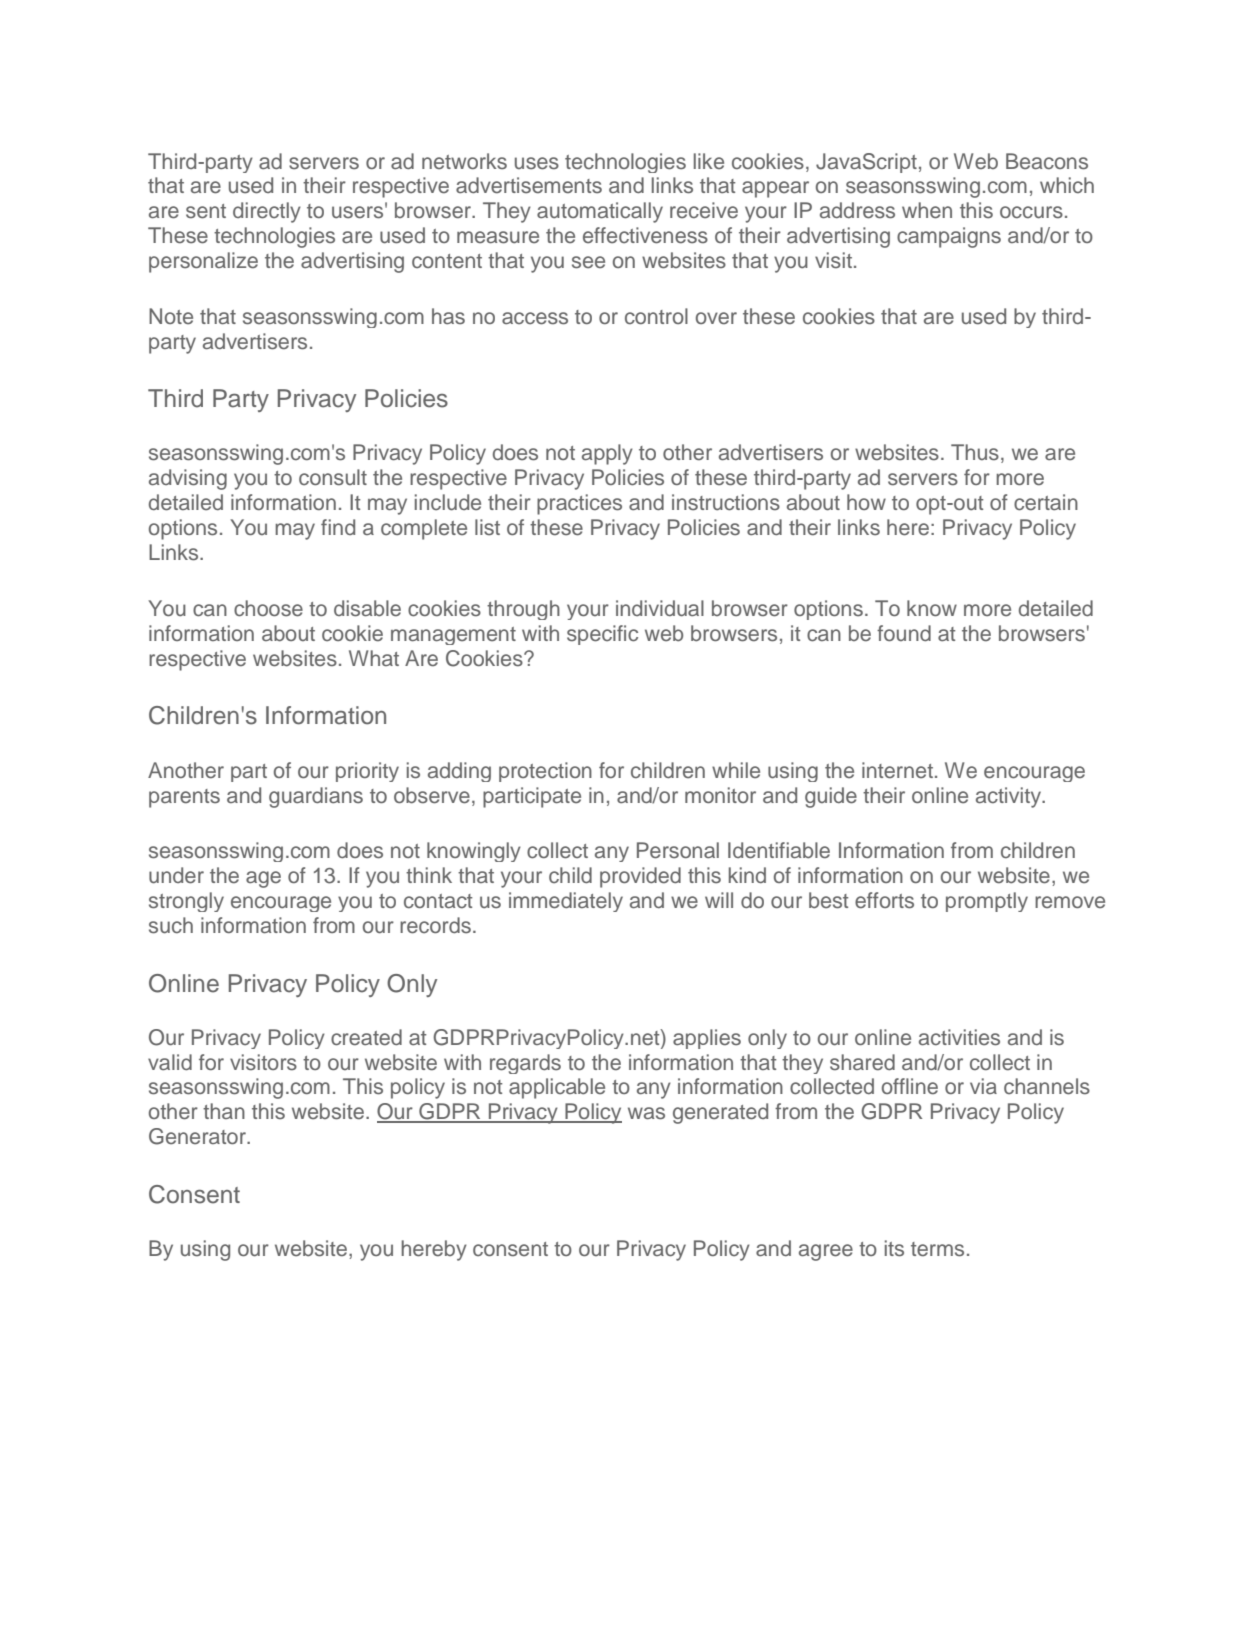  What do you see at coordinates (267, 212) in the page?
I see `directly` at bounding box center [267, 212].
